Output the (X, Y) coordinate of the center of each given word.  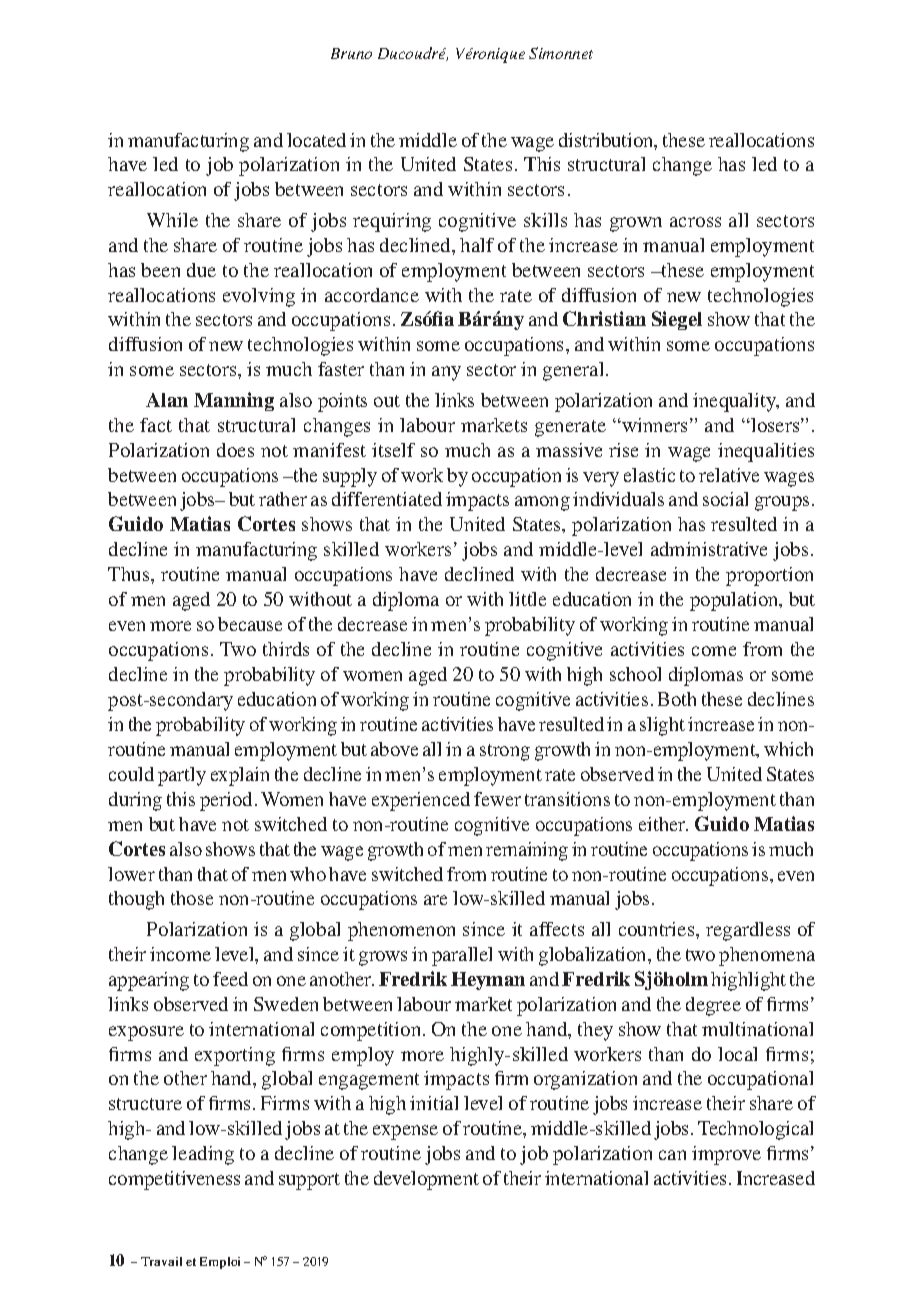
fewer (497, 799)
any (446, 373)
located (316, 140)
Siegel (677, 320)
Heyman (488, 981)
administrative (709, 549)
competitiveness (174, 1180)
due (201, 270)
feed (230, 979)
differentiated (387, 499)
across (695, 222)
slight (662, 726)
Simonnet (561, 53)
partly (182, 776)
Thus (130, 574)
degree (713, 1006)
